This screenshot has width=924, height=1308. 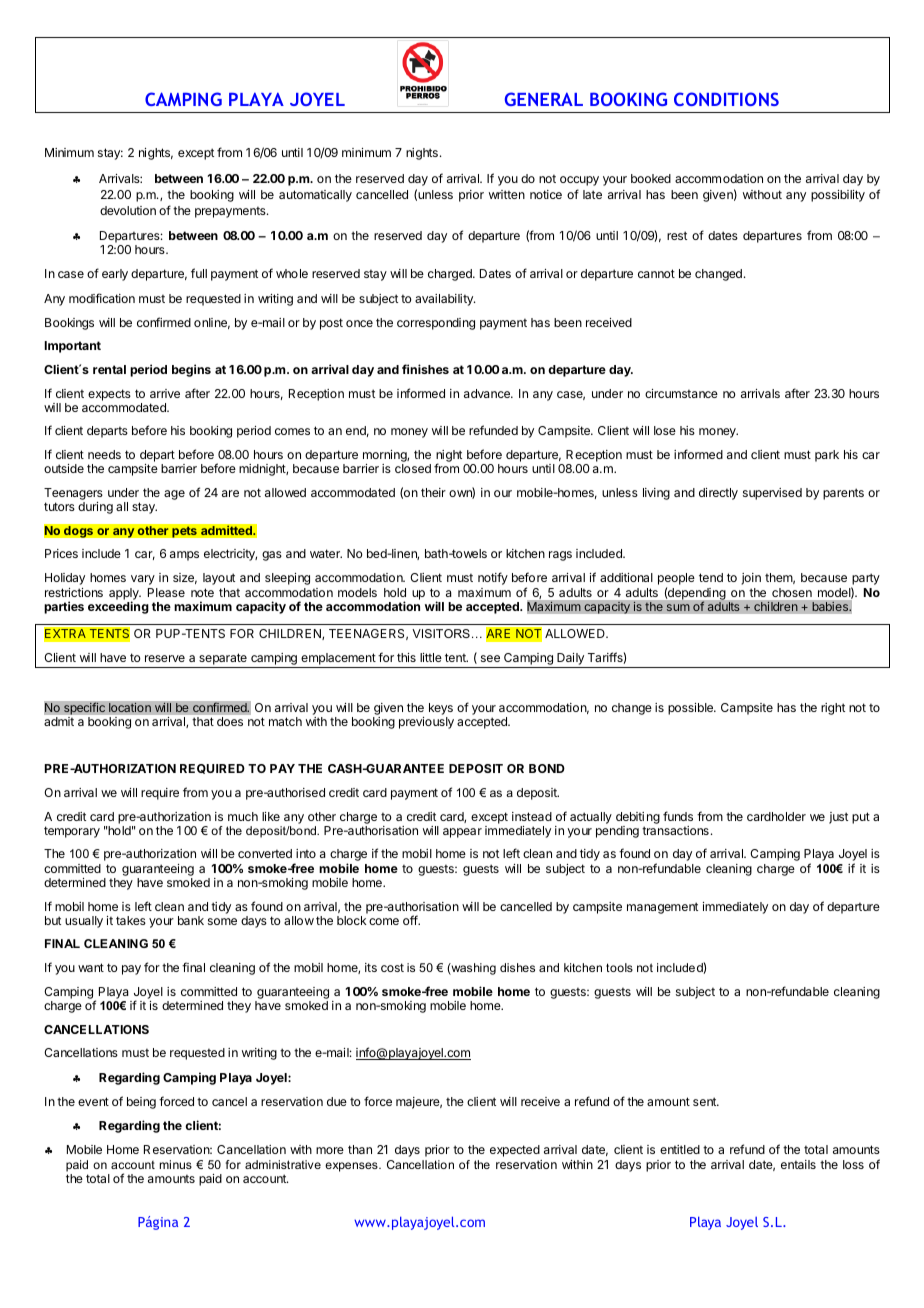 What do you see at coordinates (792, 592) in the screenshot?
I see `chosen` at bounding box center [792, 592].
